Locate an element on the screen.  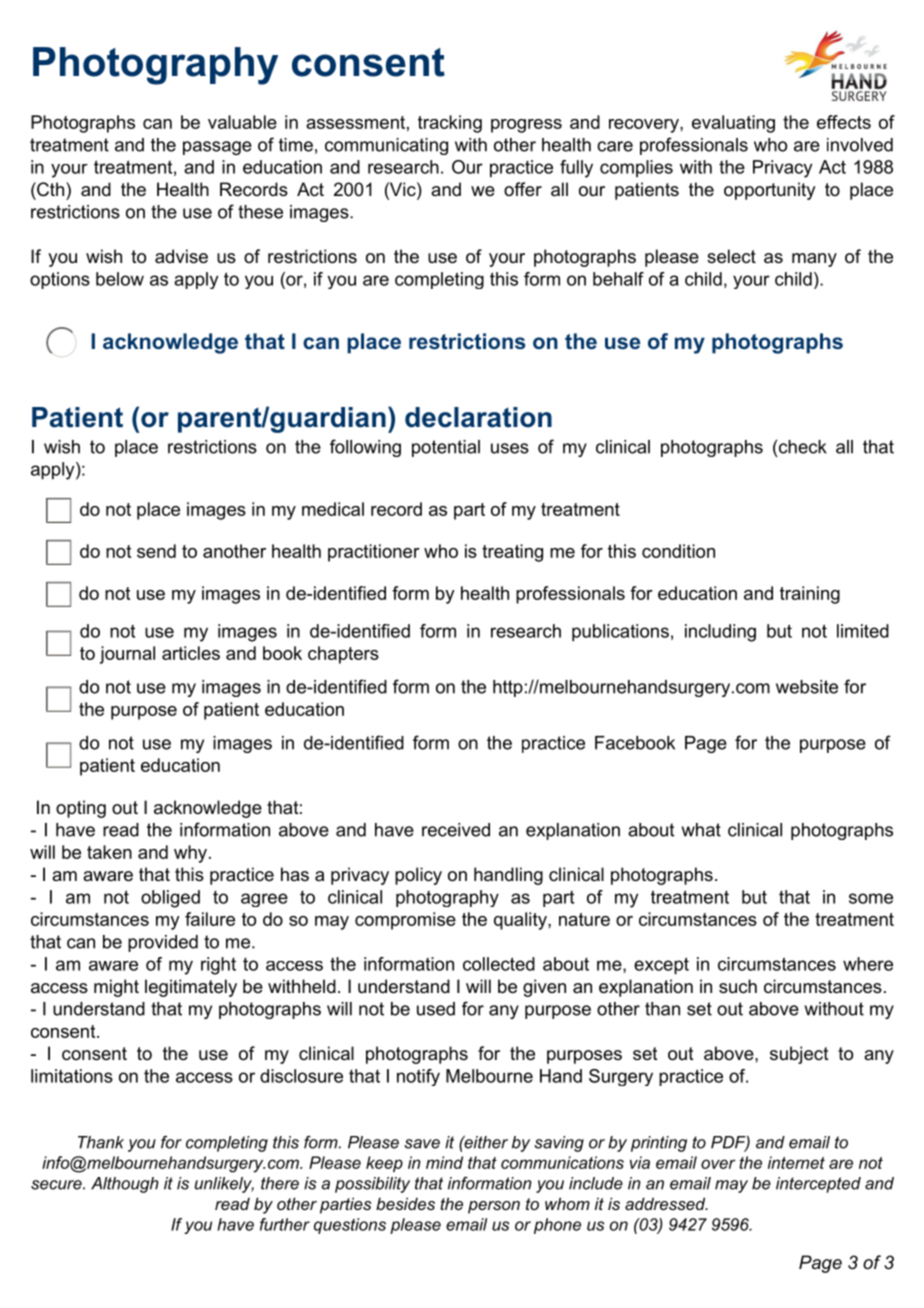
declaration is located at coordinates (478, 417).
